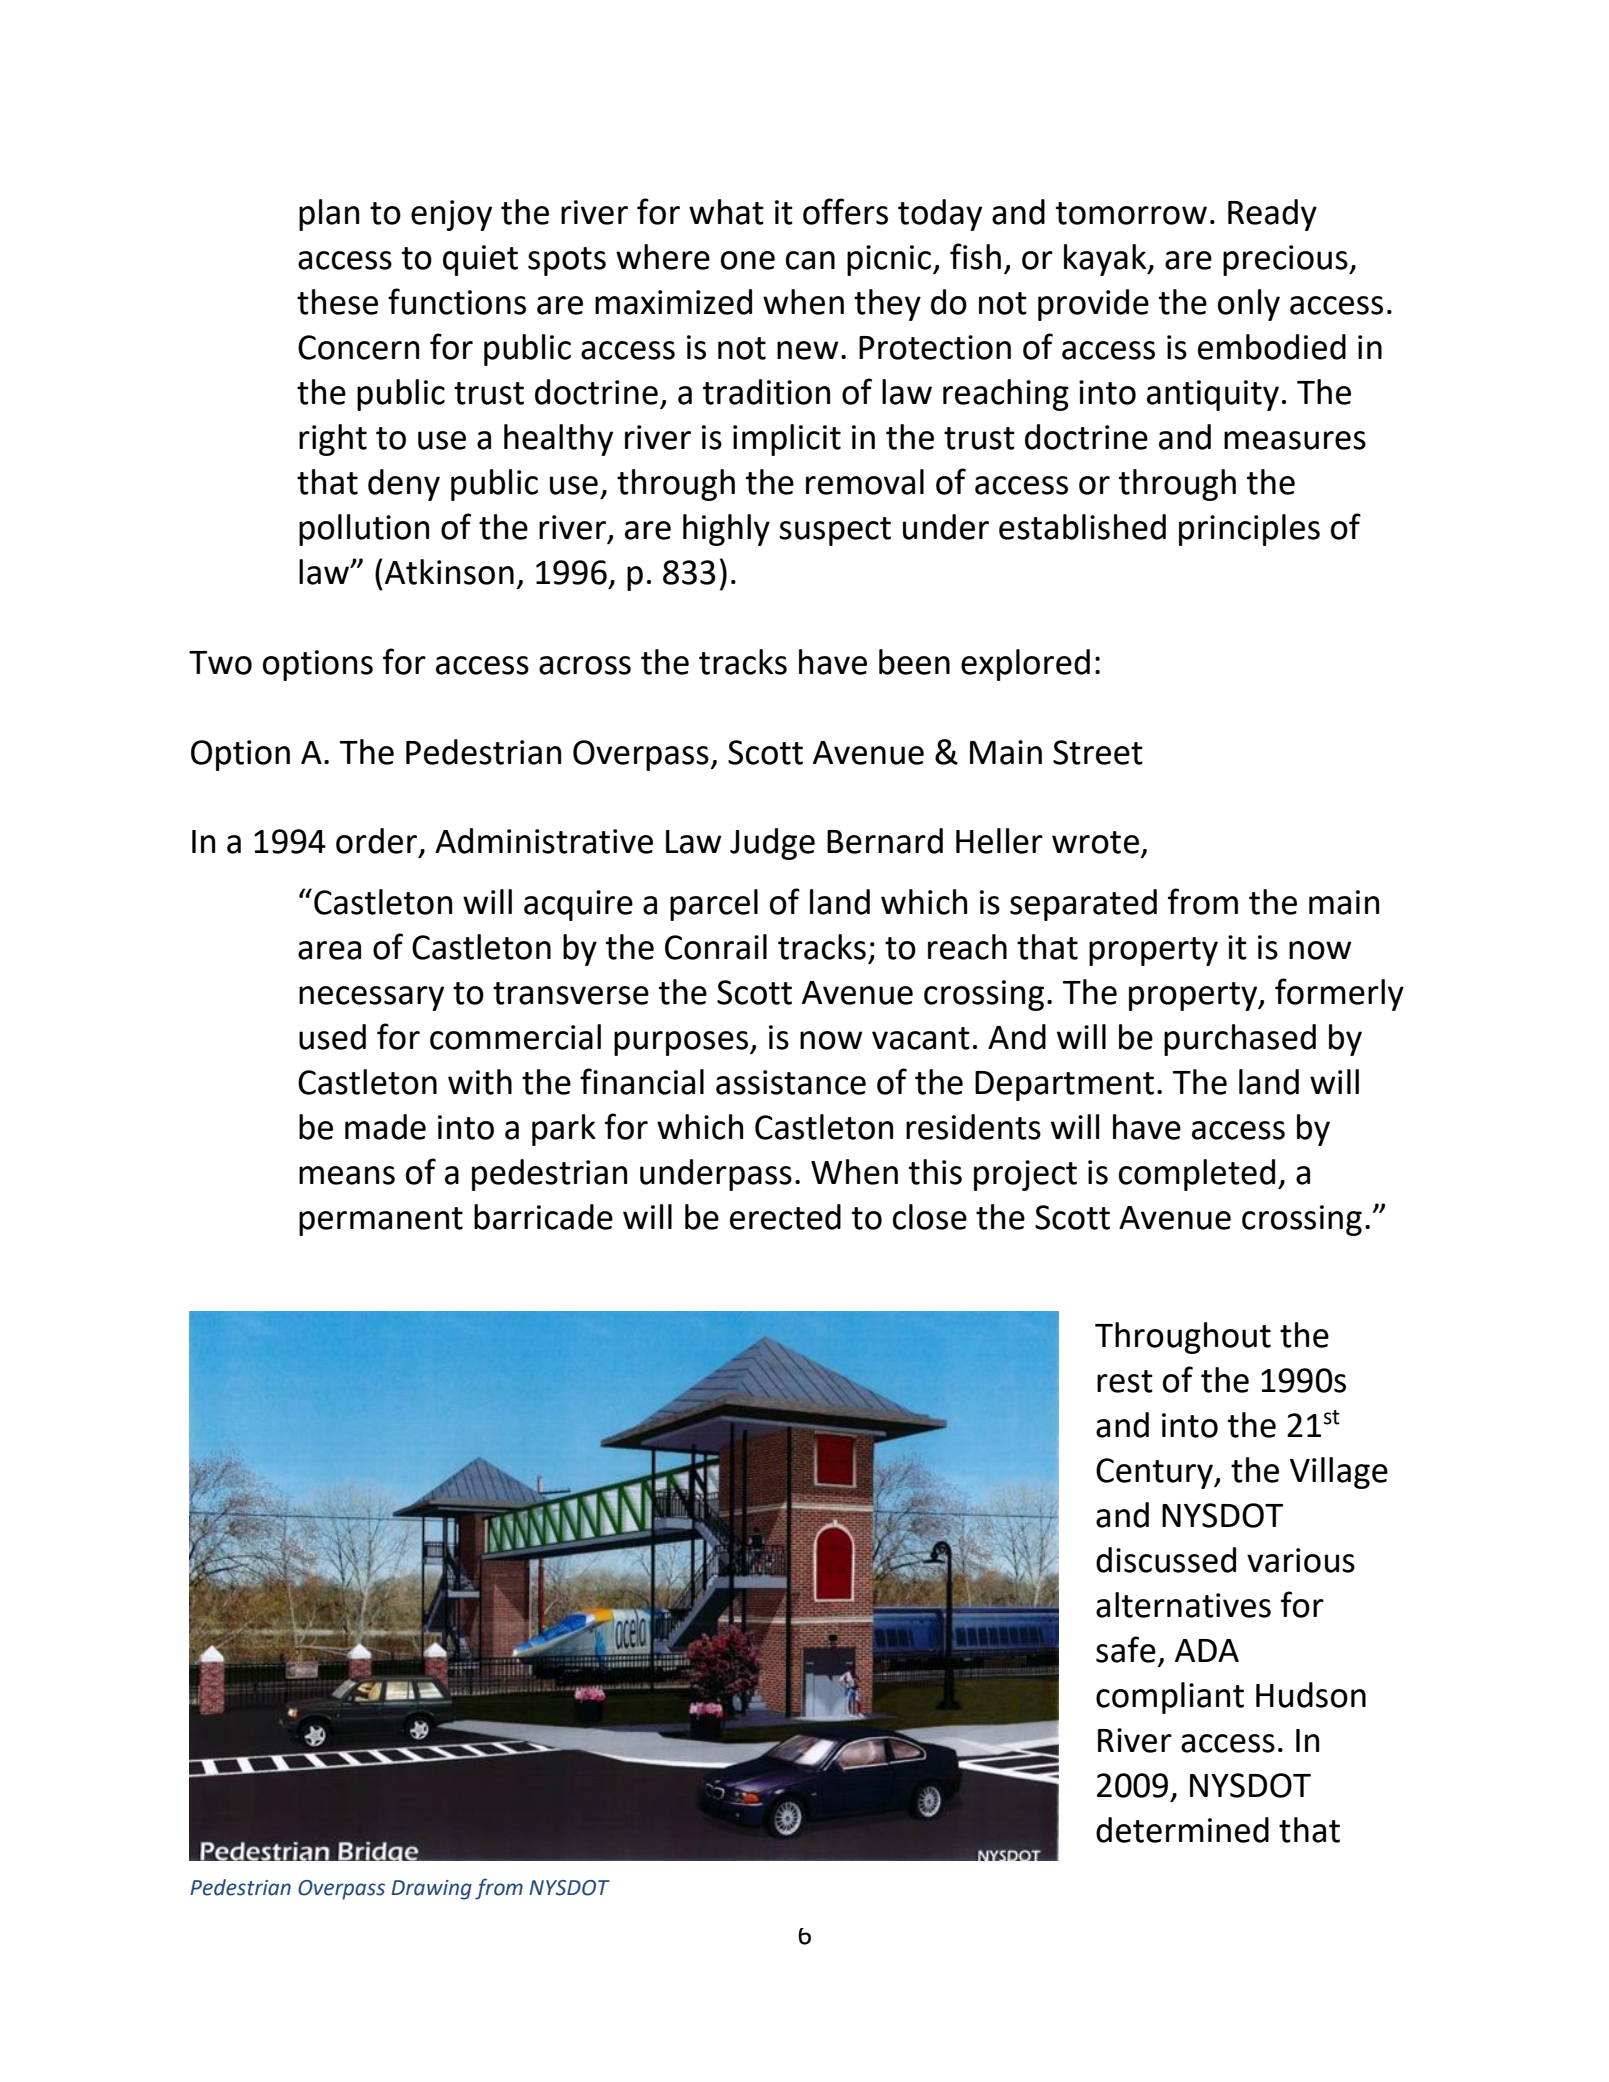  I want to click on erected, so click(785, 1217).
